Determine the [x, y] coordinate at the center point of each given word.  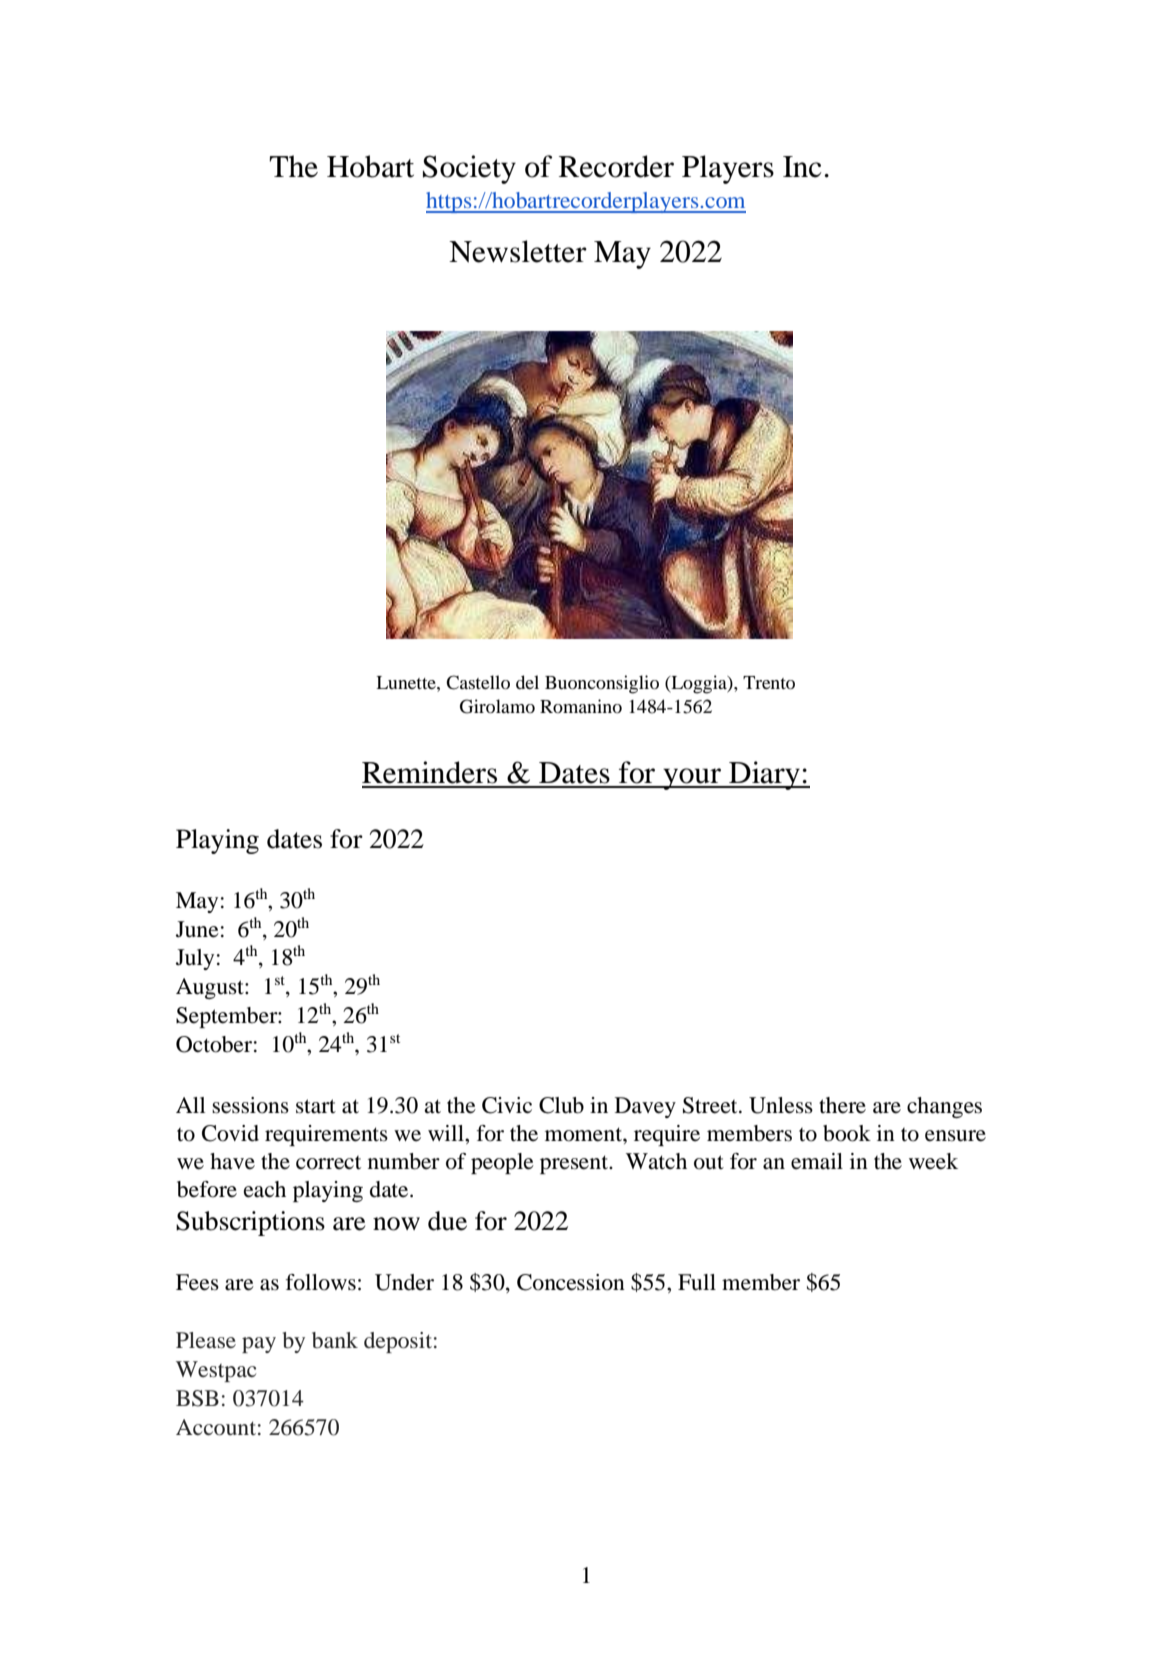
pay [259, 1345]
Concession [571, 1282]
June [197, 929]
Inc [802, 167]
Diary [764, 775]
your [692, 779]
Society [469, 169]
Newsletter [518, 251]
